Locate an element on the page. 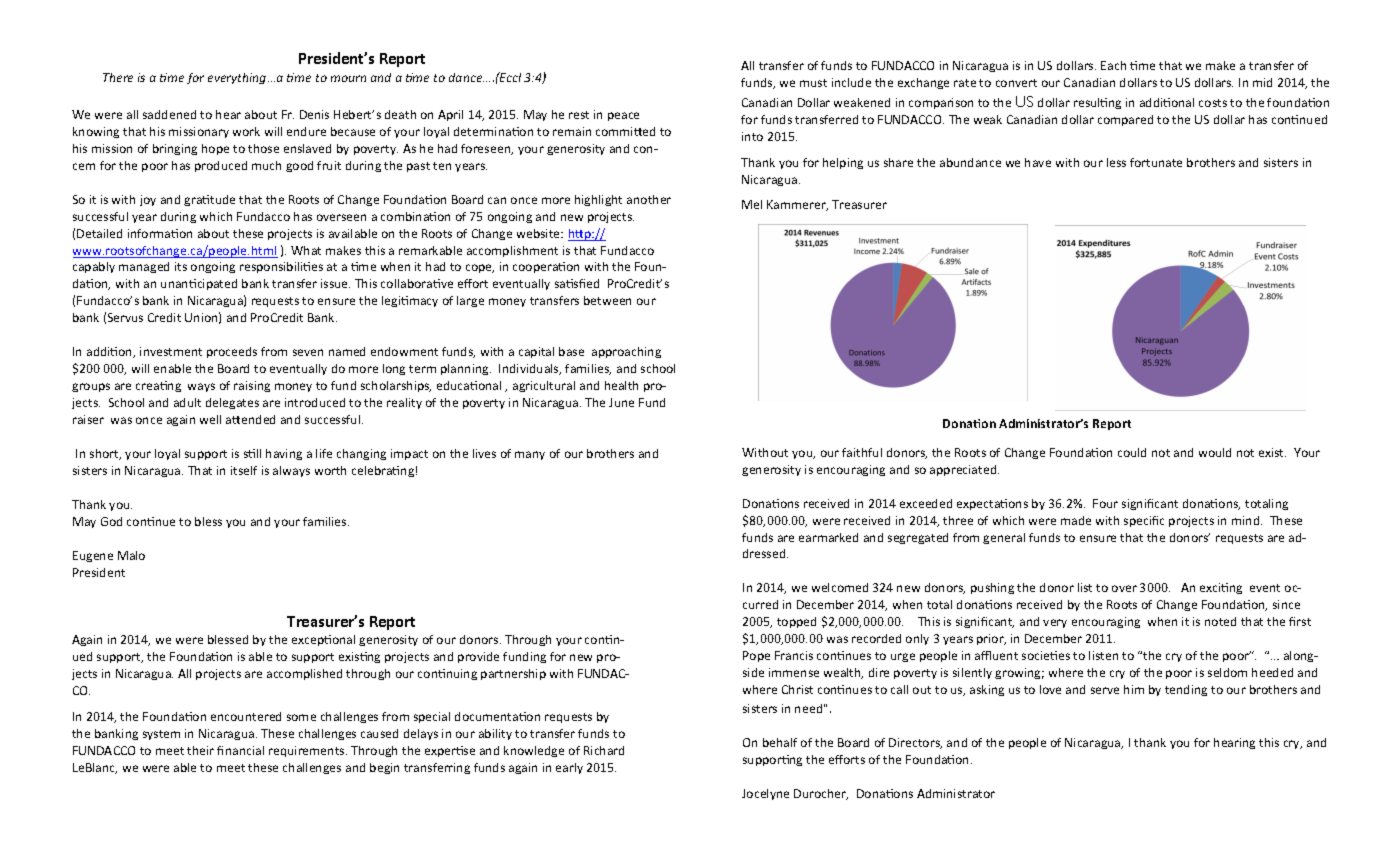 The width and height of the image is (1400, 850). costs is located at coordinates (1213, 103).
